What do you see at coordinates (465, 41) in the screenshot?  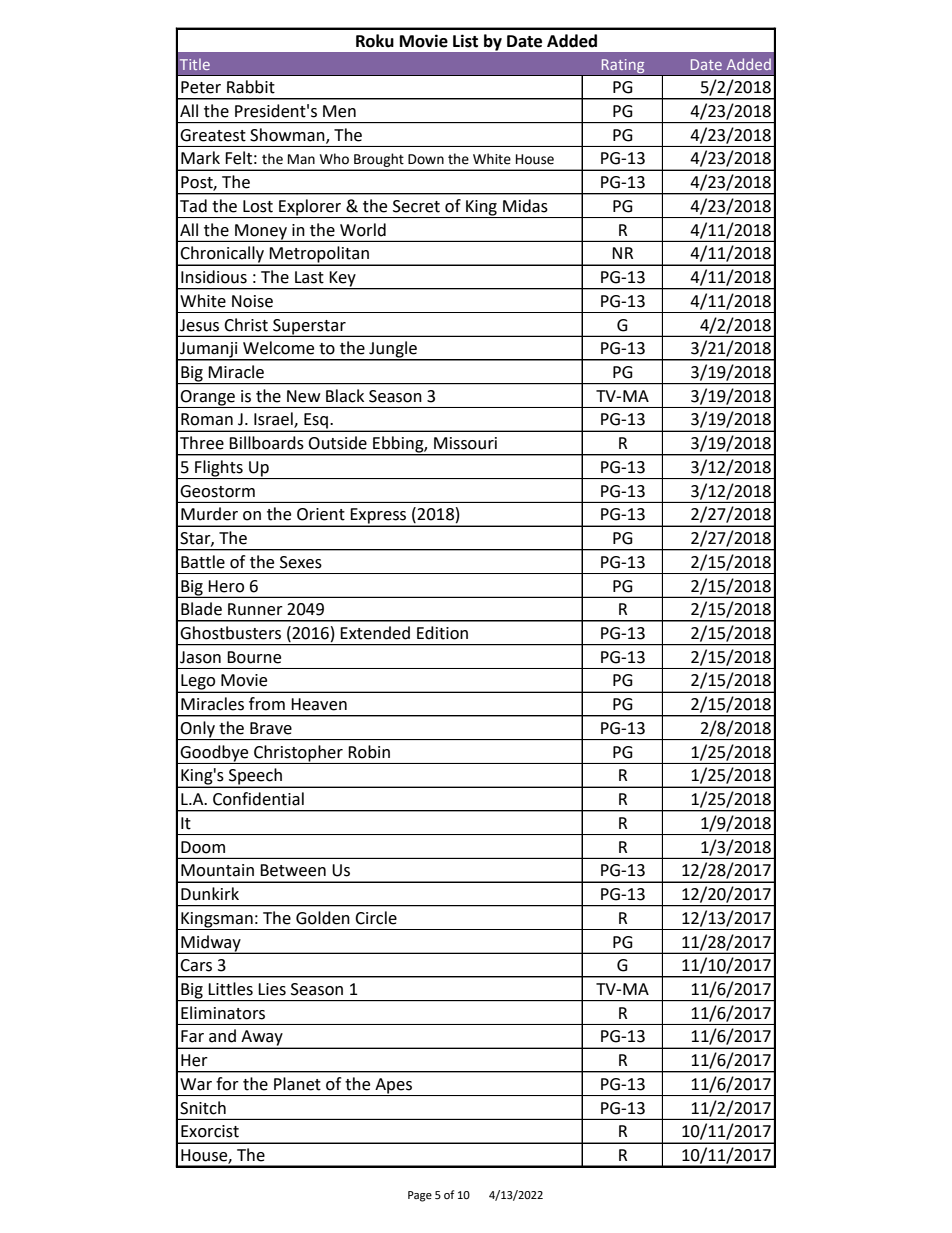 I see `List` at bounding box center [465, 41].
